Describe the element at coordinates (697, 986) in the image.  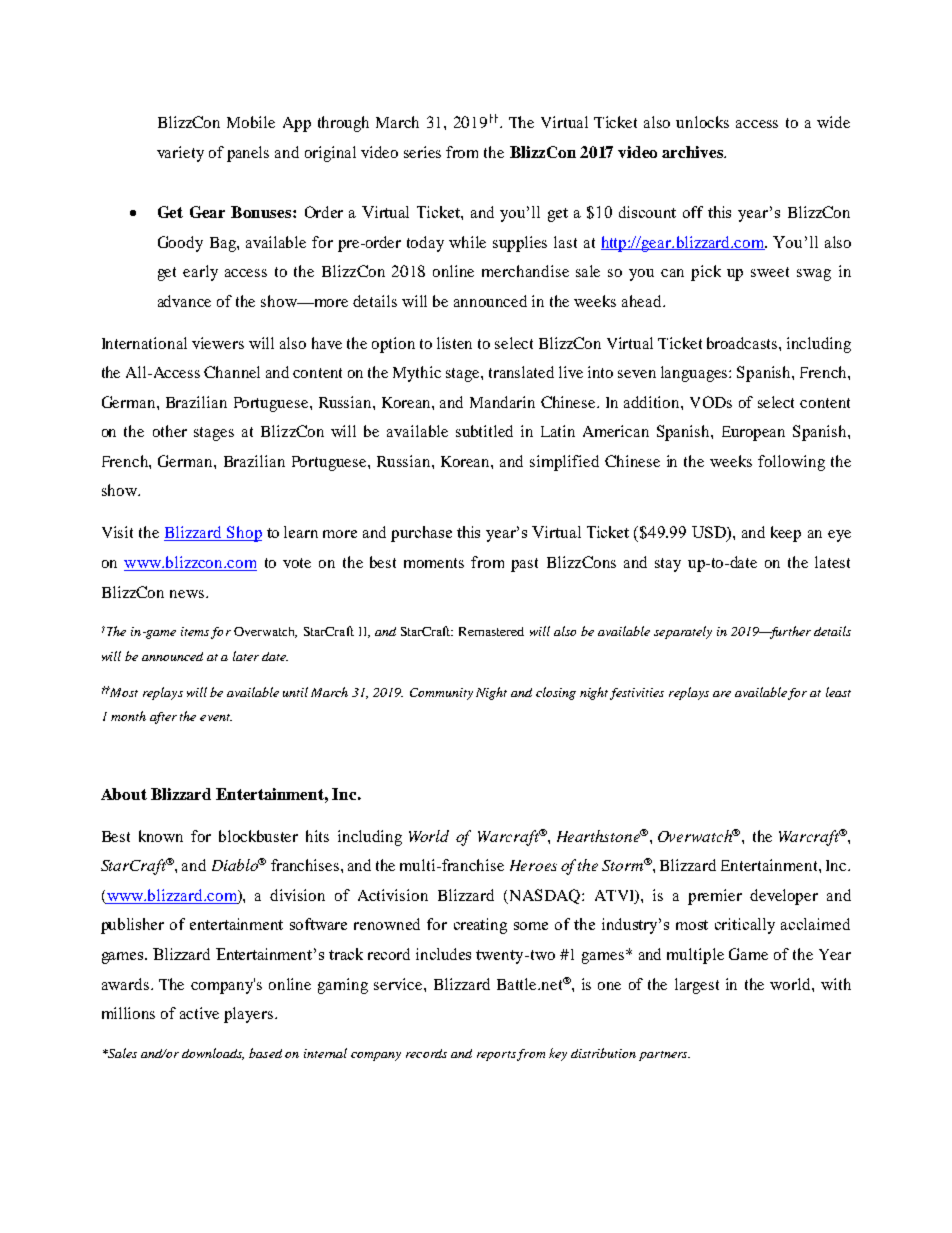
I see `largest` at that location.
